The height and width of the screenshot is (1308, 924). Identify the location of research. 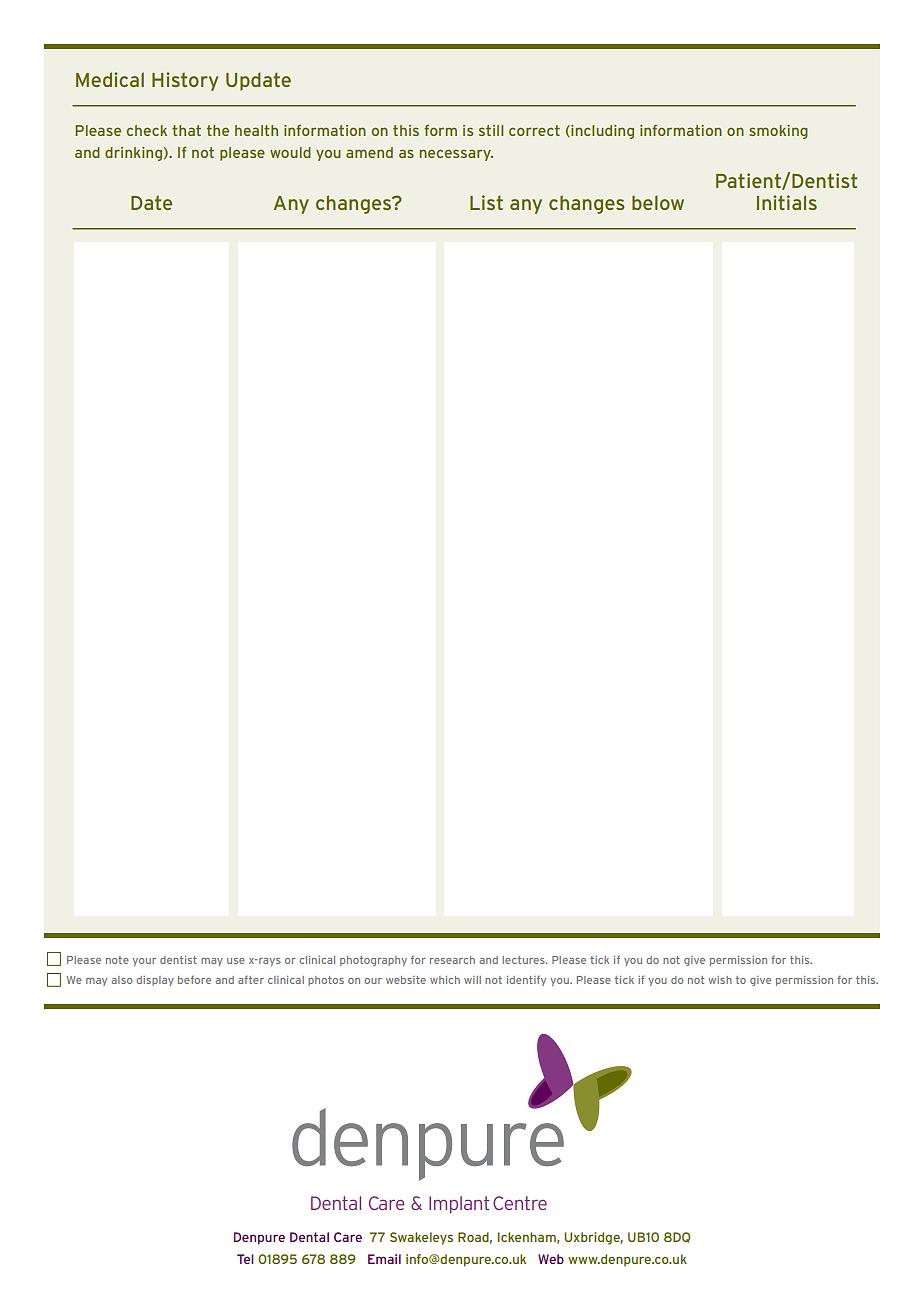
(452, 960).
